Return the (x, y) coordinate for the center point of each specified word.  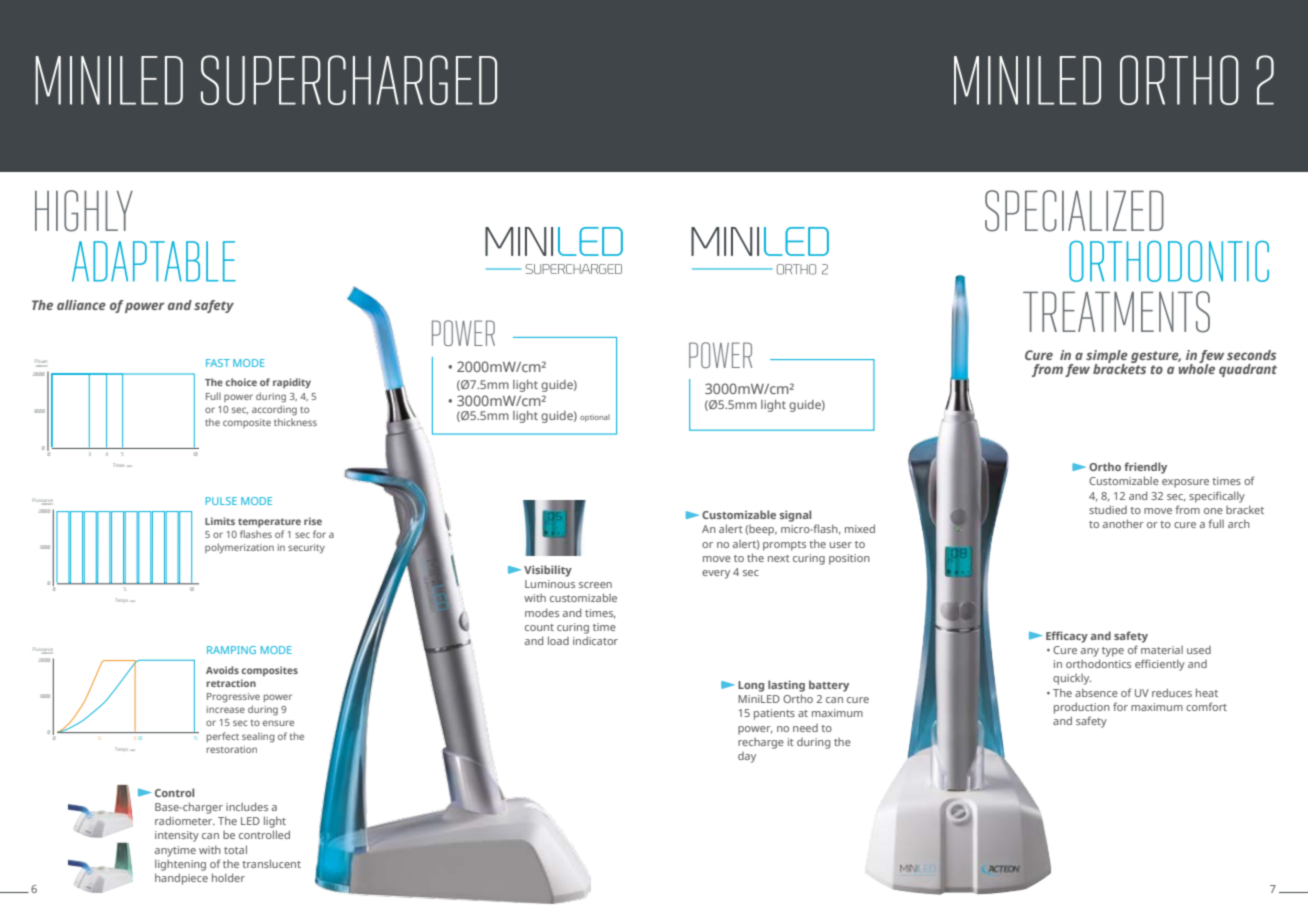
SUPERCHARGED (349, 80)
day (747, 757)
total (235, 849)
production (1082, 708)
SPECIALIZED (1074, 211)
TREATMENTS (1116, 312)
